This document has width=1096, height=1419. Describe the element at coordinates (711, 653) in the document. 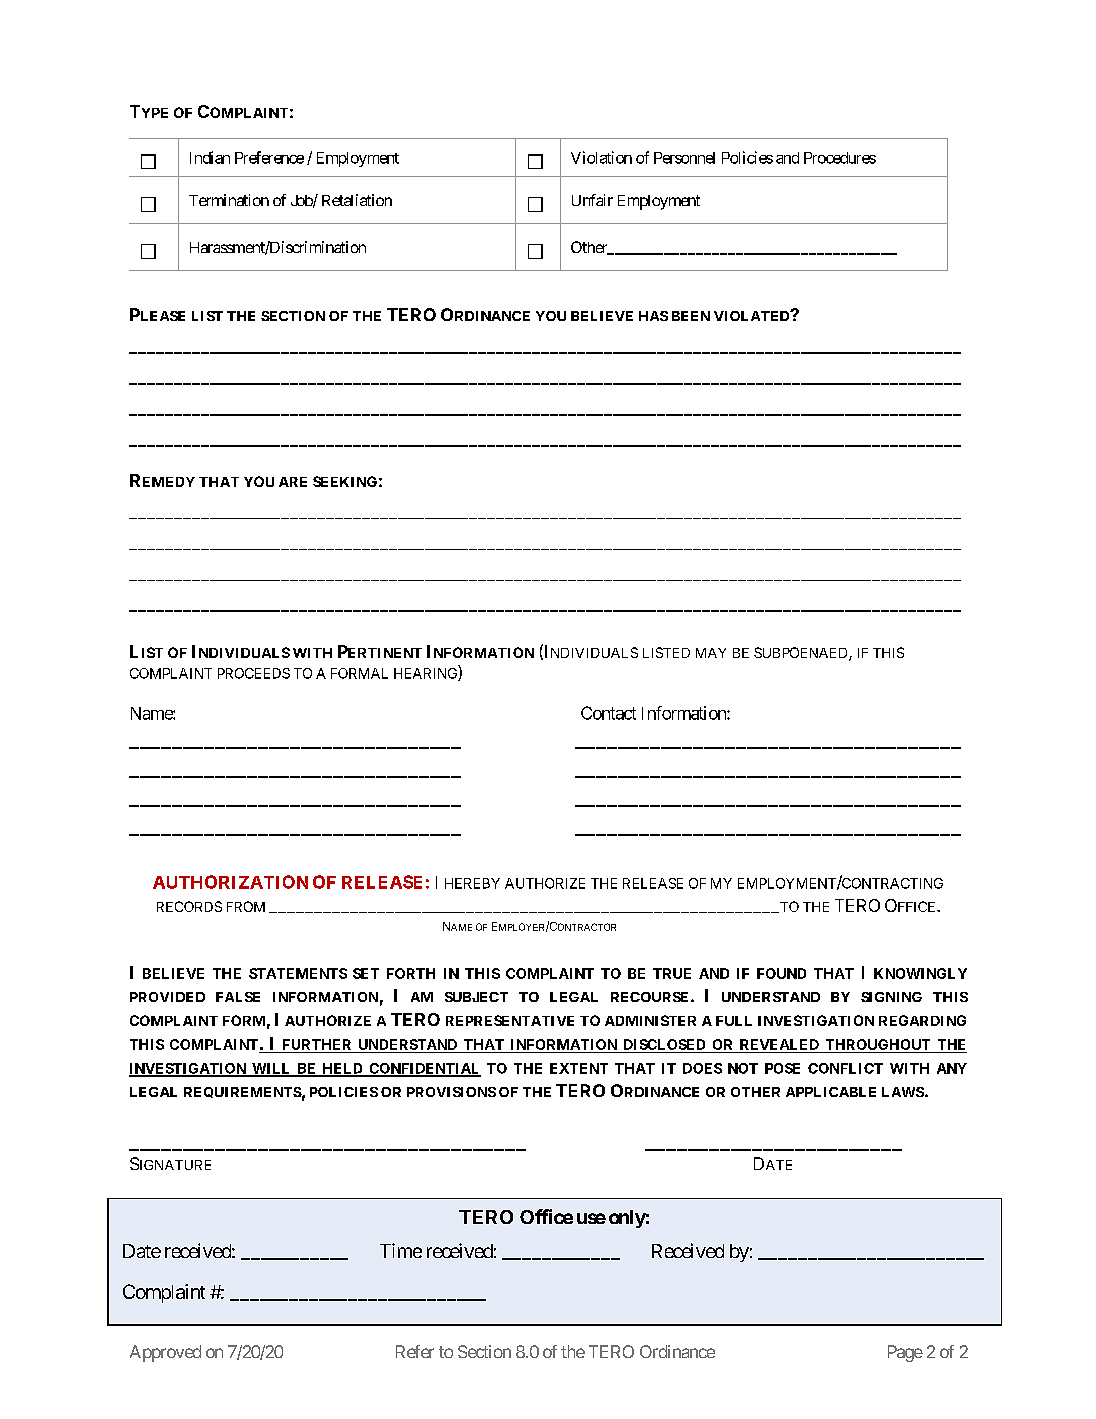

I see `MAY` at that location.
